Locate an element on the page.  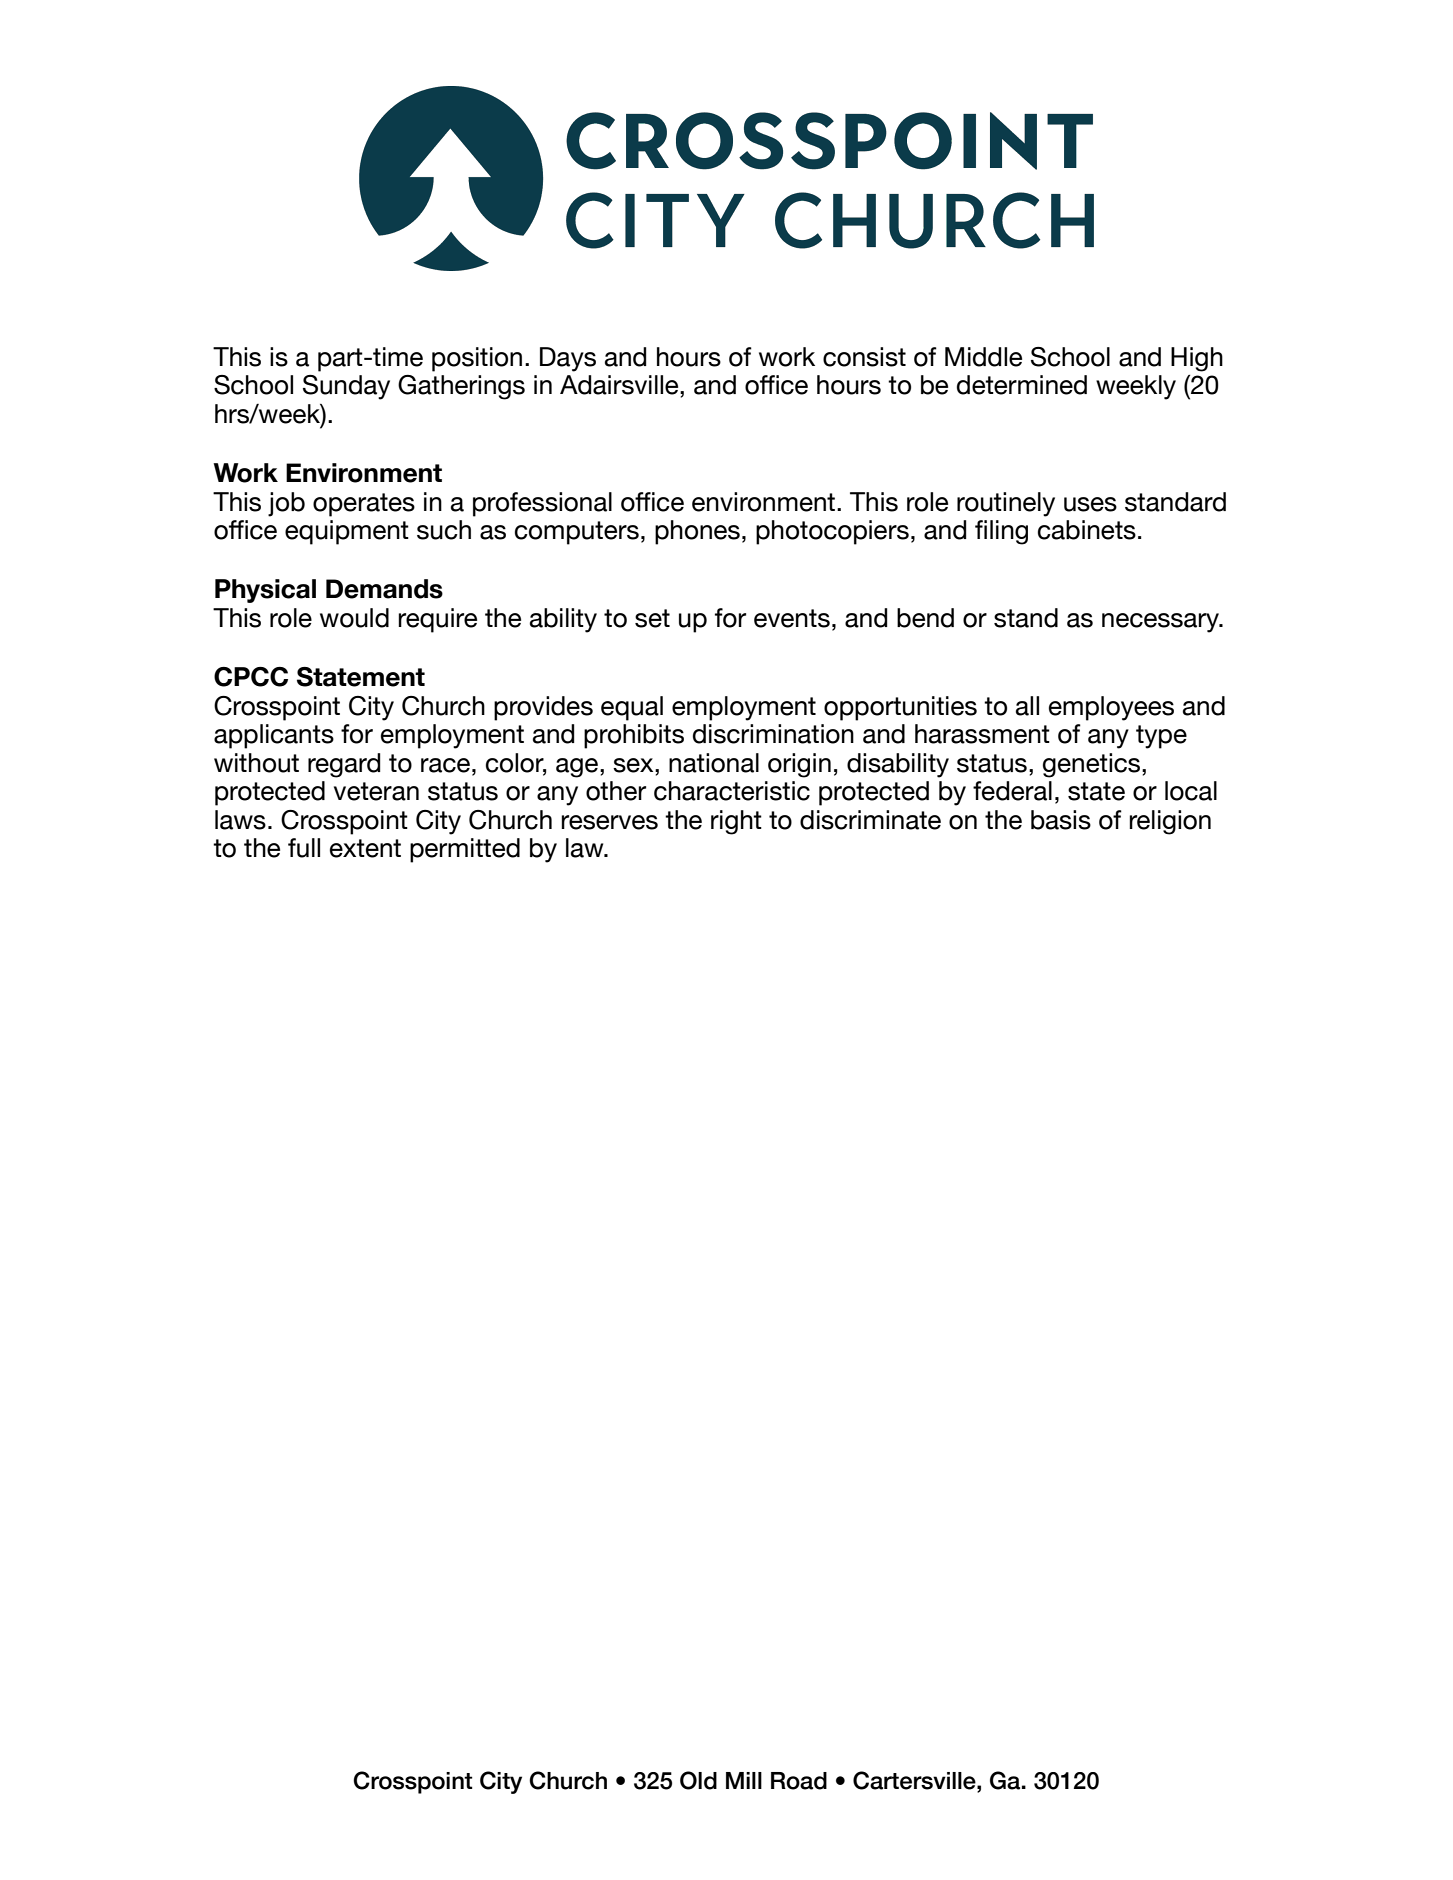
basis is located at coordinates (1061, 820).
